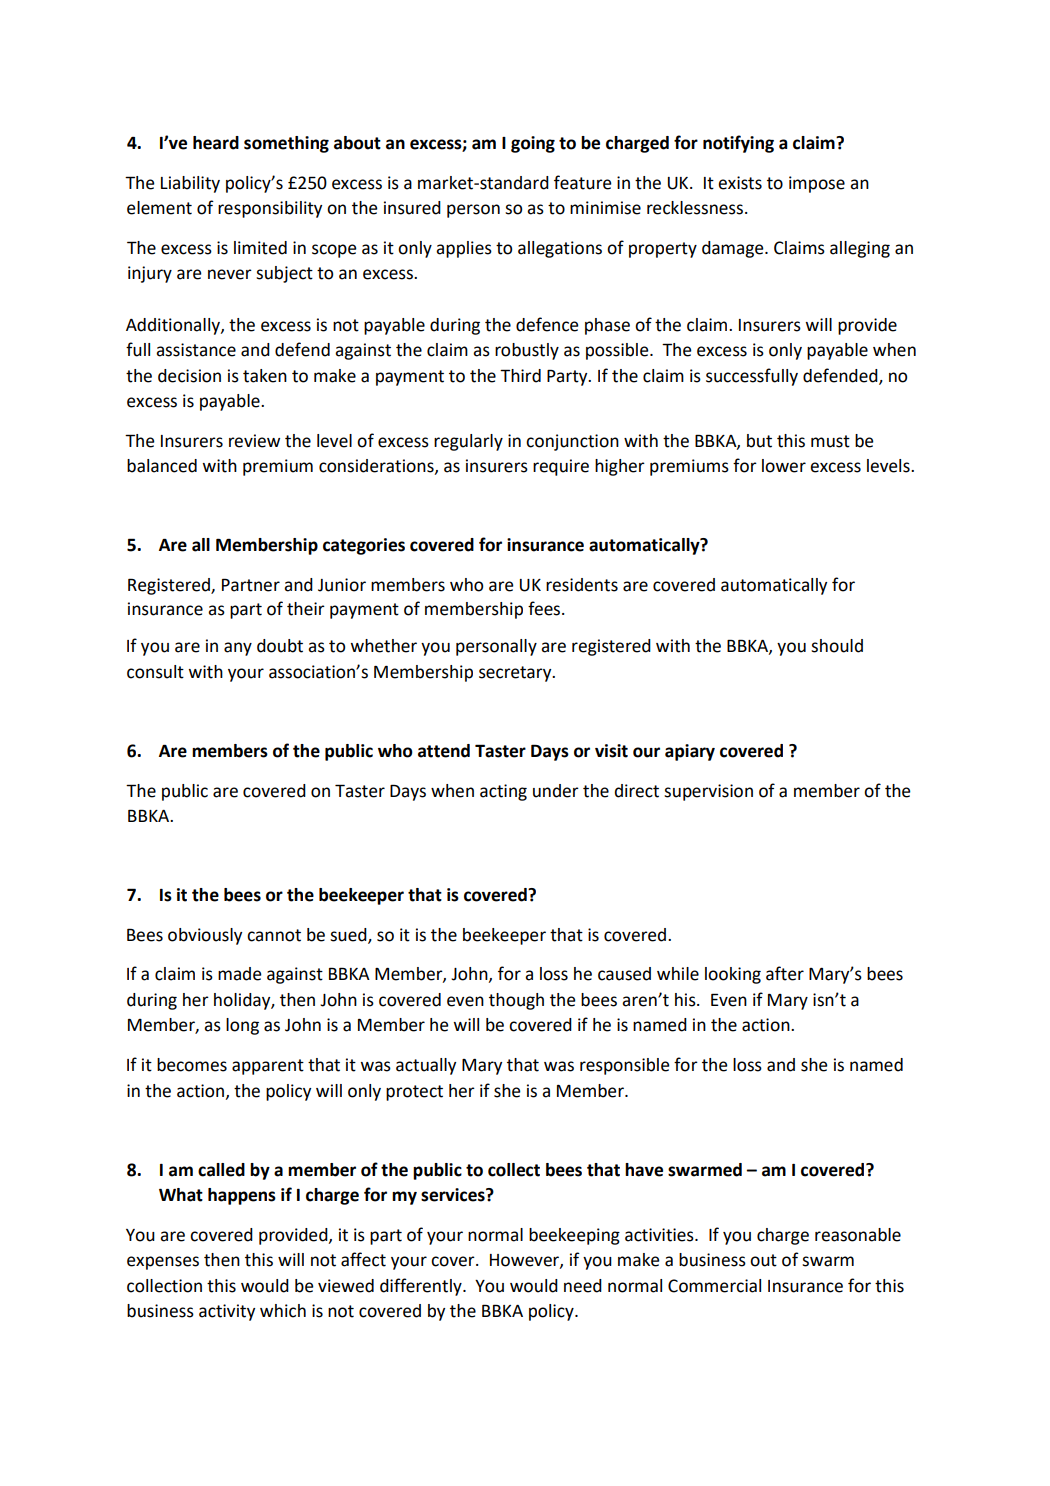 This screenshot has height=1486, width=1050. What do you see at coordinates (468, 442) in the screenshot?
I see `regularly` at bounding box center [468, 442].
